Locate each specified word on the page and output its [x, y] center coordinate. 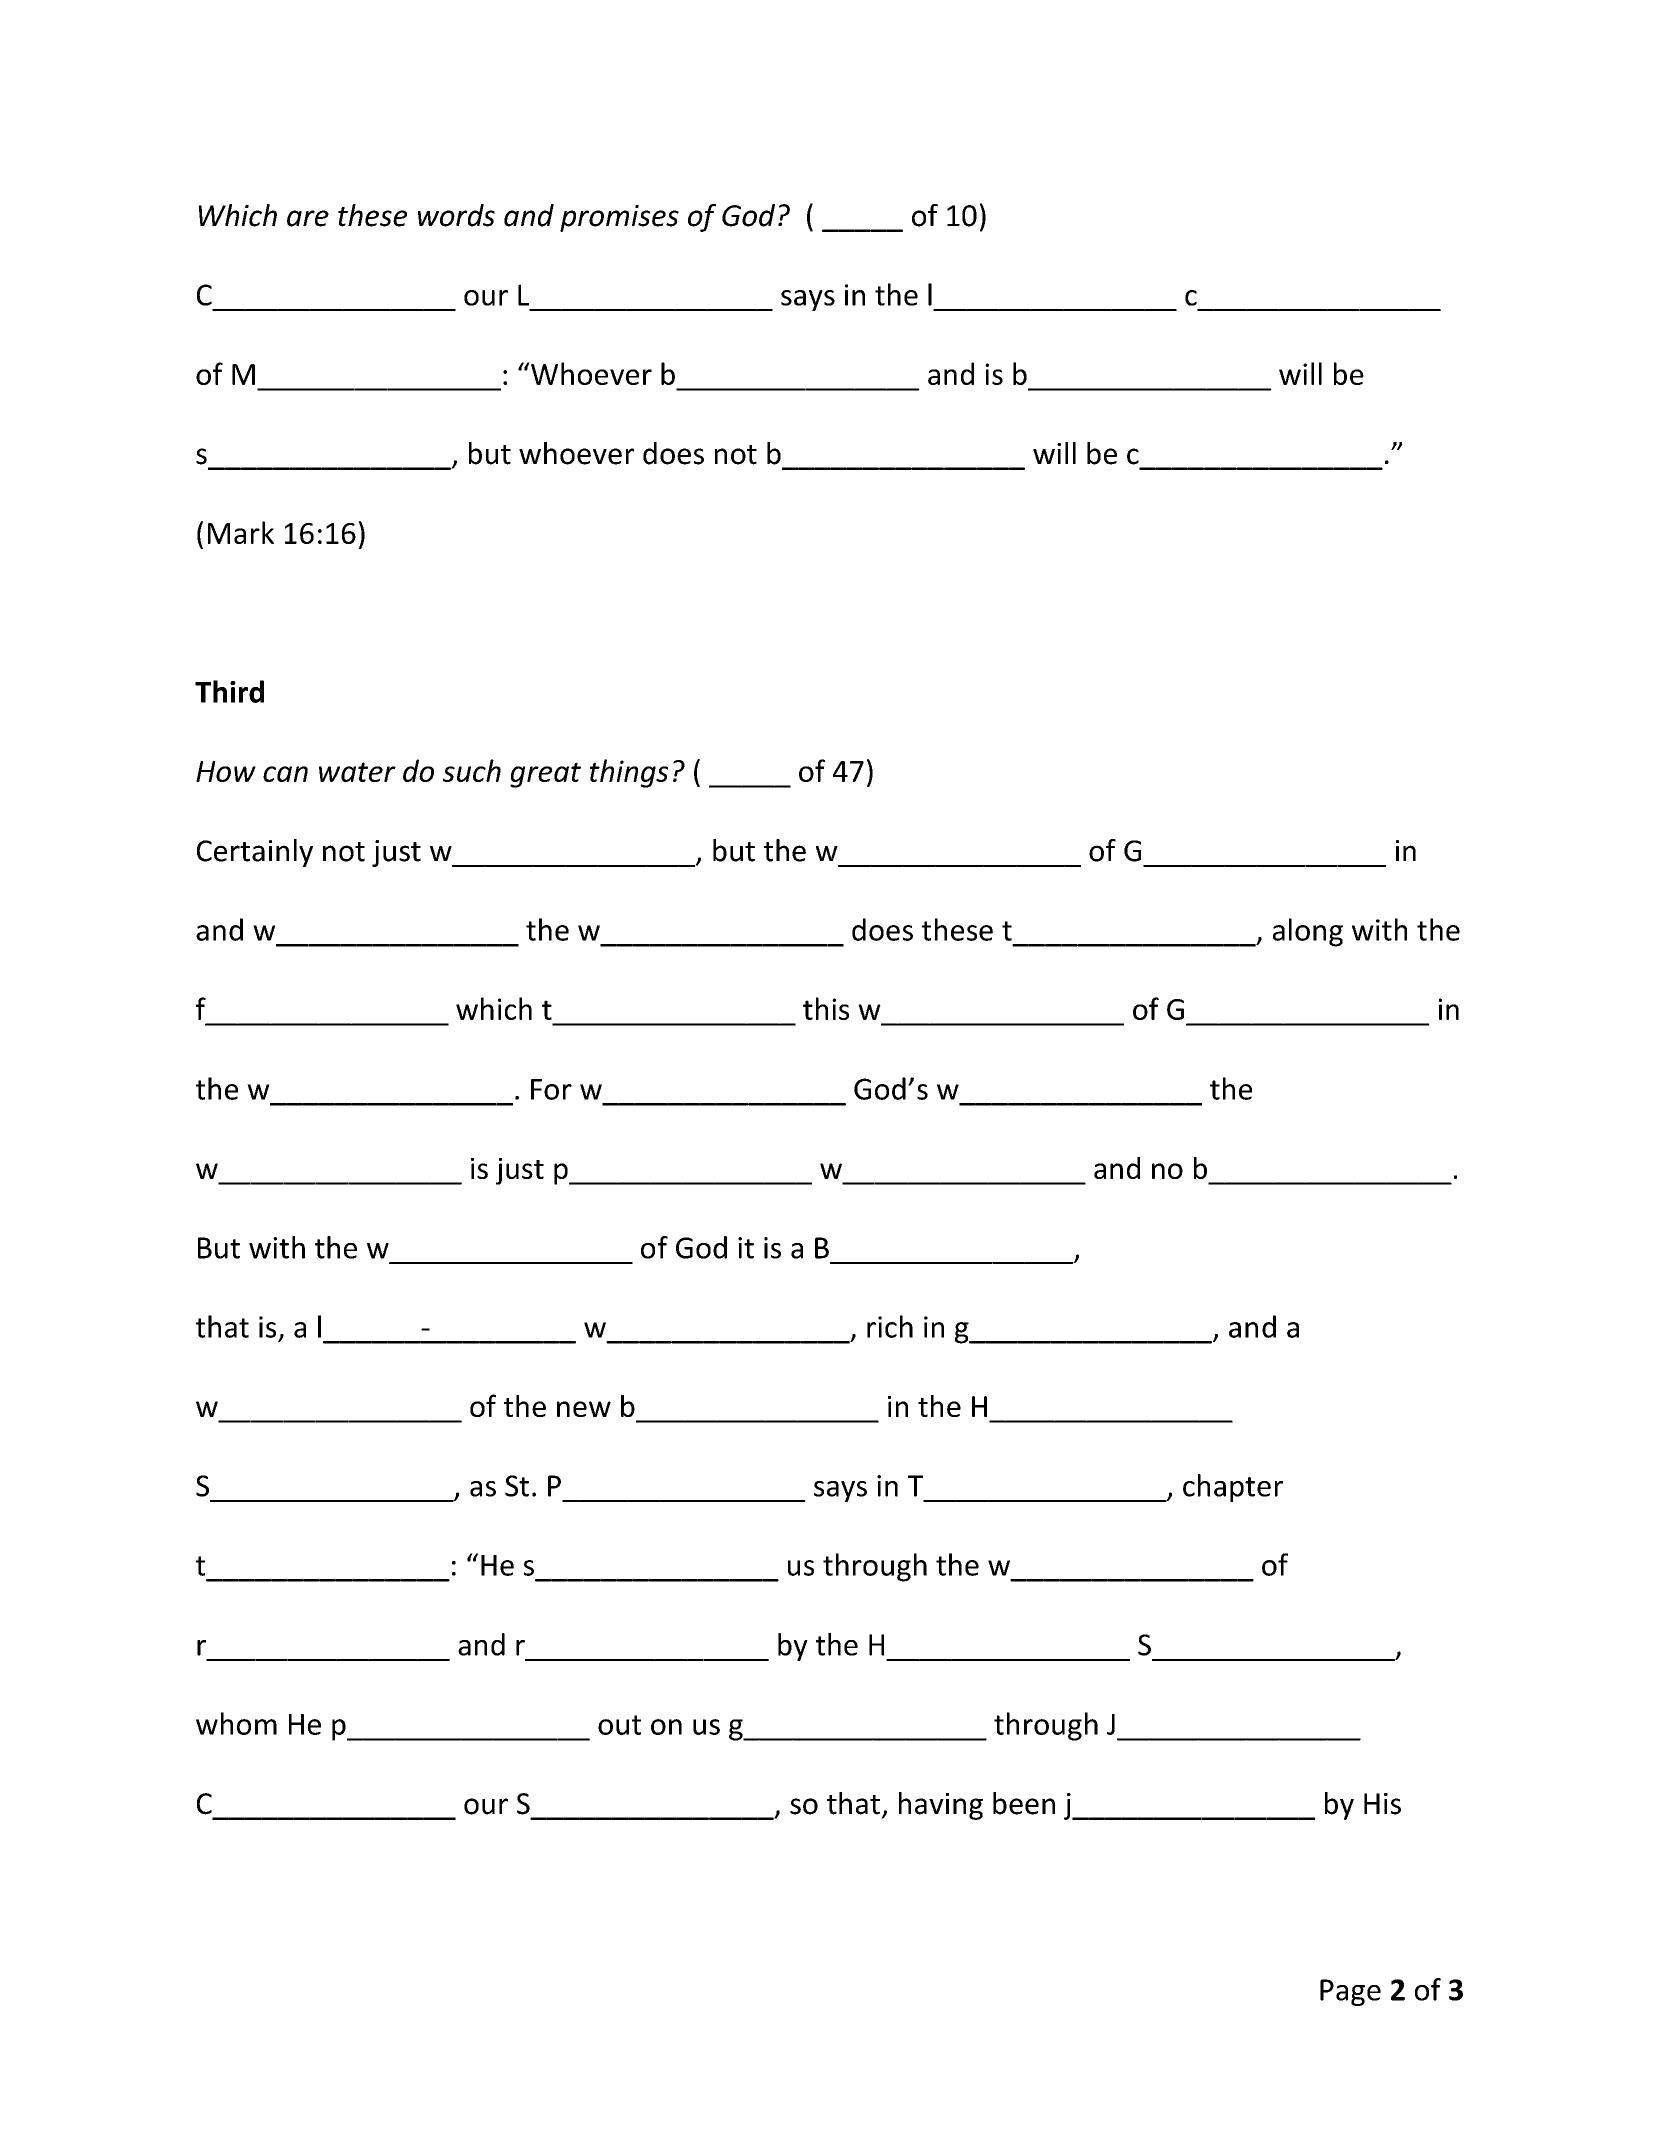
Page [1350, 1992]
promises [619, 218]
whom [236, 1723]
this [826, 1008]
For [551, 1089]
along [1308, 932]
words [456, 215]
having [941, 1806]
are [308, 218]
